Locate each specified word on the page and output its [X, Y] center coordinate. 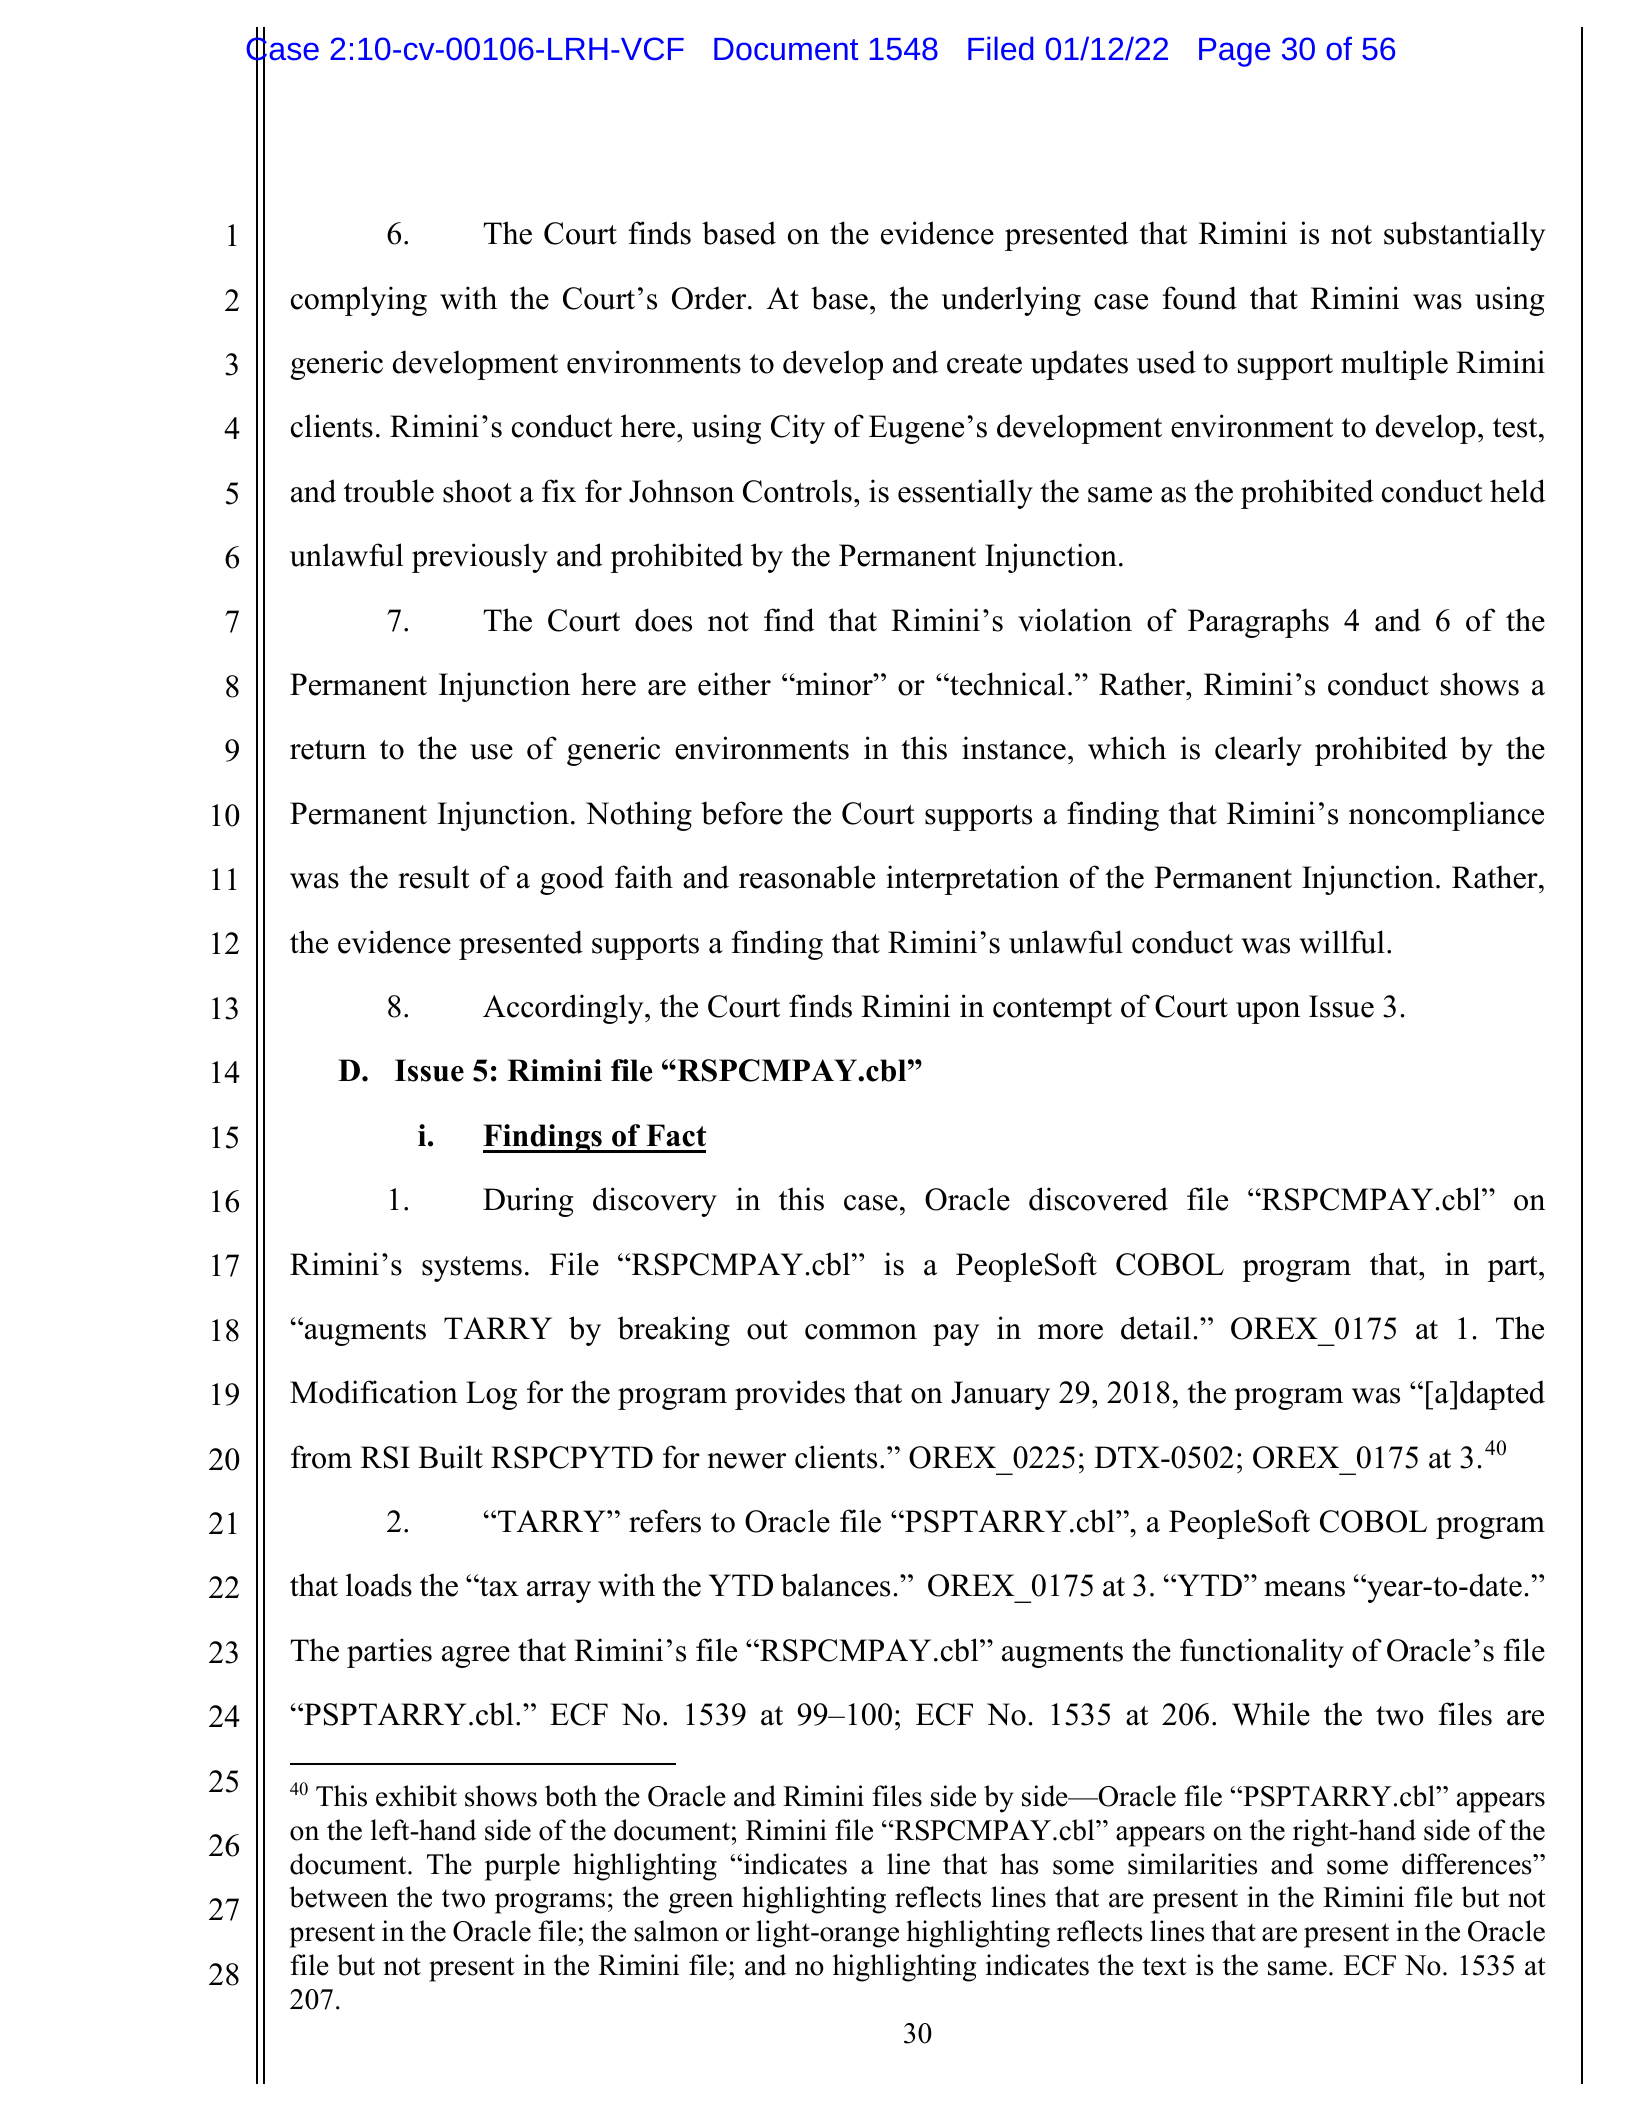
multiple [1394, 365]
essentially [965, 494]
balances [835, 1585]
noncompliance [1446, 816]
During [528, 1202]
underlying [1011, 301]
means [1304, 1589]
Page [1234, 52]
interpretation [972, 880]
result [434, 877]
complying [359, 301]
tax [498, 1587]
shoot [477, 491]
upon [1268, 1013]
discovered [1098, 1199]
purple [522, 1867]
